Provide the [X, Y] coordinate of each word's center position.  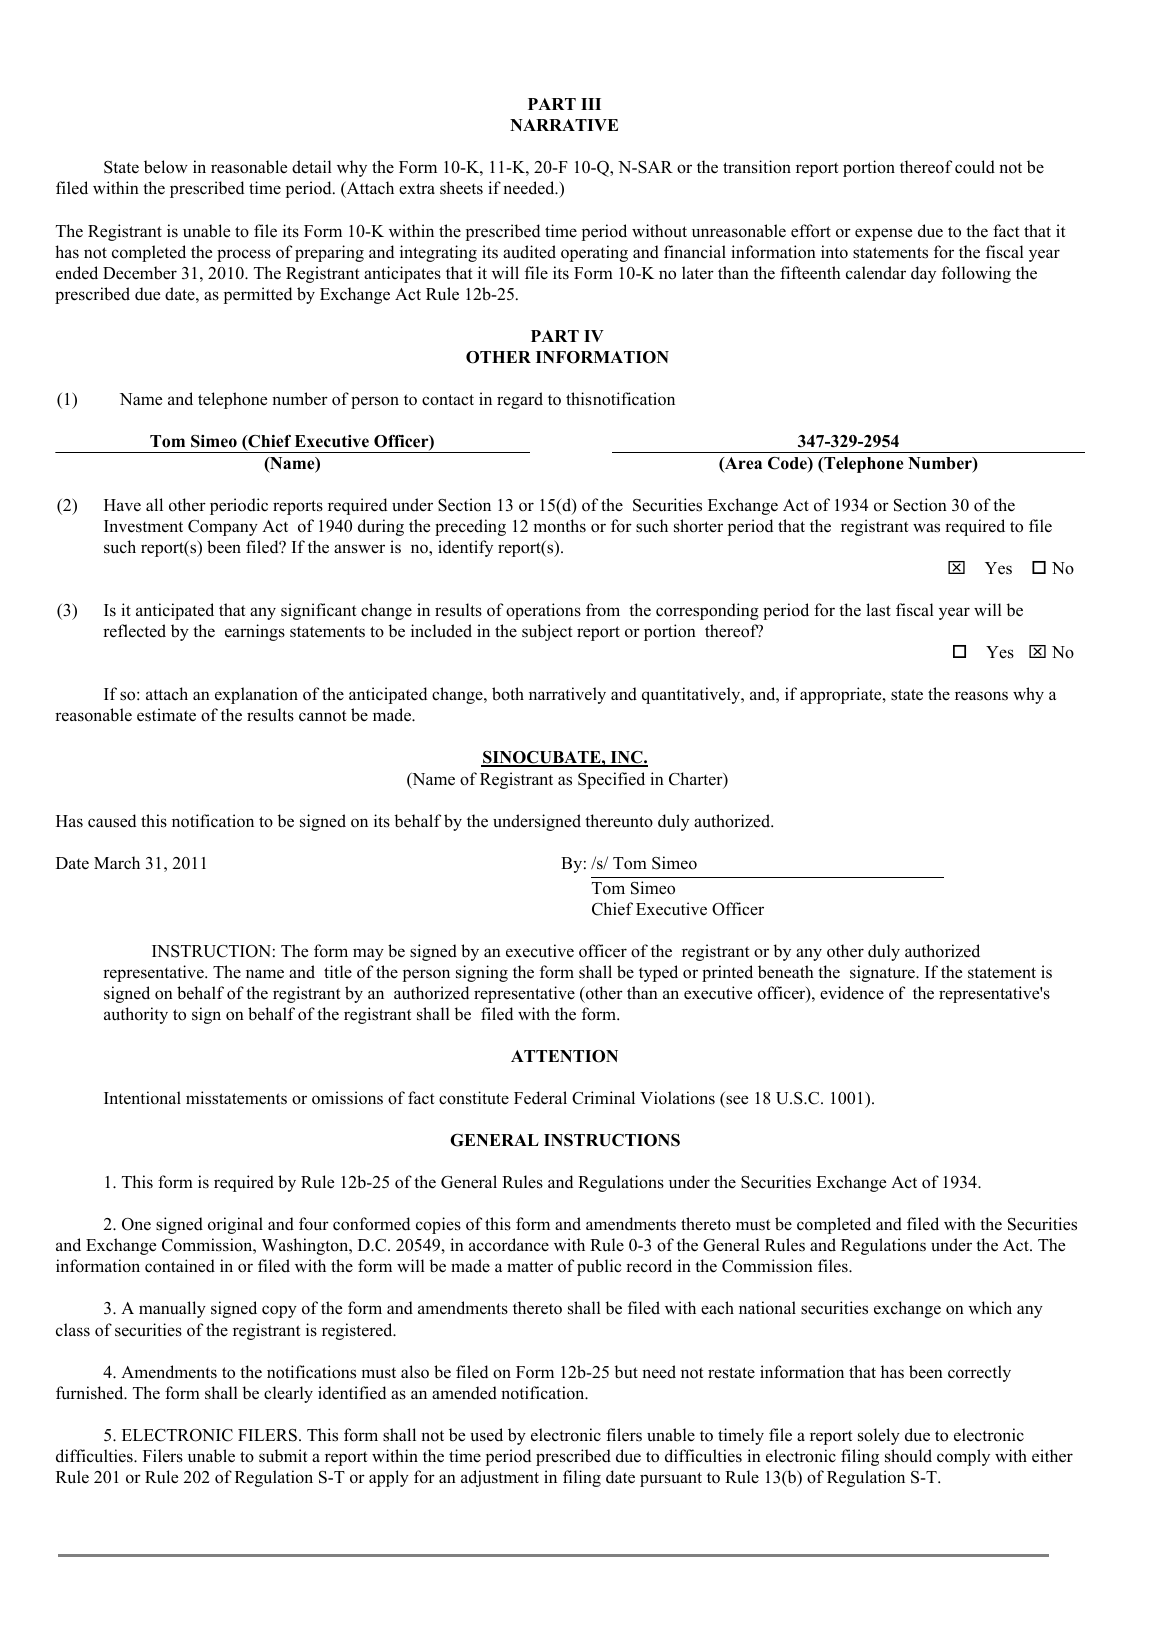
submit [283, 1456]
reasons [981, 696]
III [591, 104]
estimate [166, 715]
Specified [611, 780]
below [166, 167]
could [975, 167]
